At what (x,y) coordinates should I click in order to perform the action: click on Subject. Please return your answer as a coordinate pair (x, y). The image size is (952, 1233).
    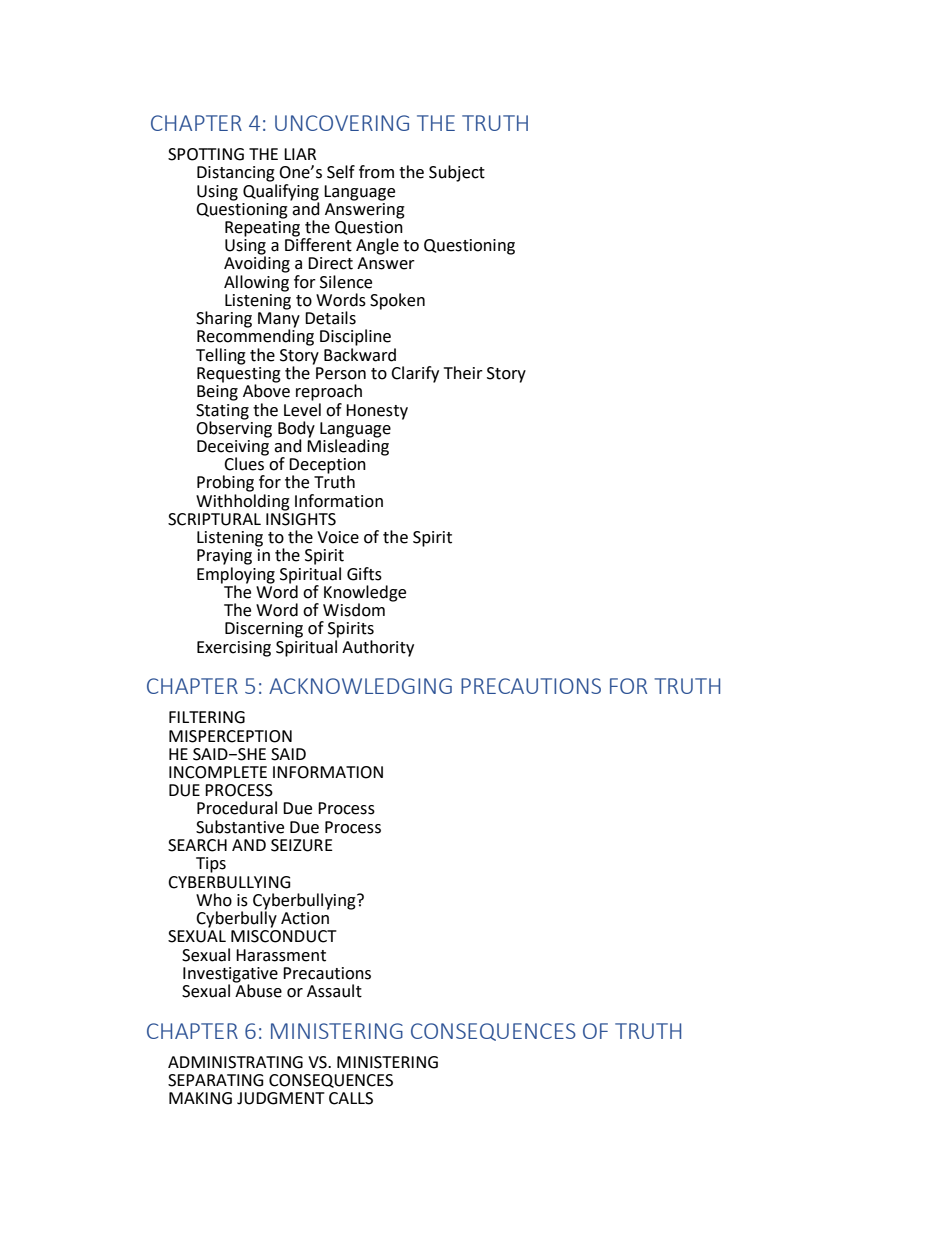
    Looking at the image, I should click on (457, 173).
